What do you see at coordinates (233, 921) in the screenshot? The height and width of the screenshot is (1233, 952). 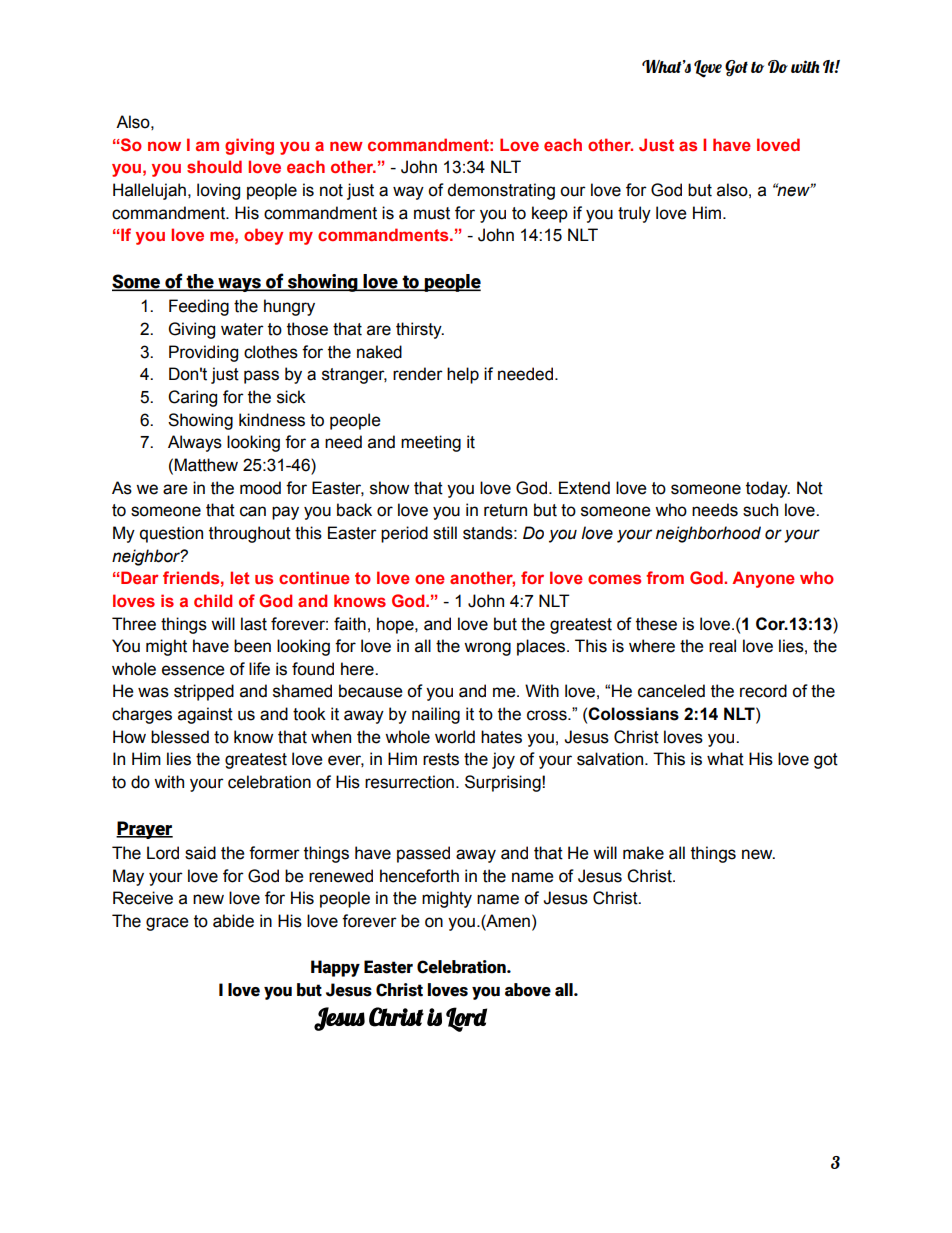 I see `abide` at bounding box center [233, 921].
